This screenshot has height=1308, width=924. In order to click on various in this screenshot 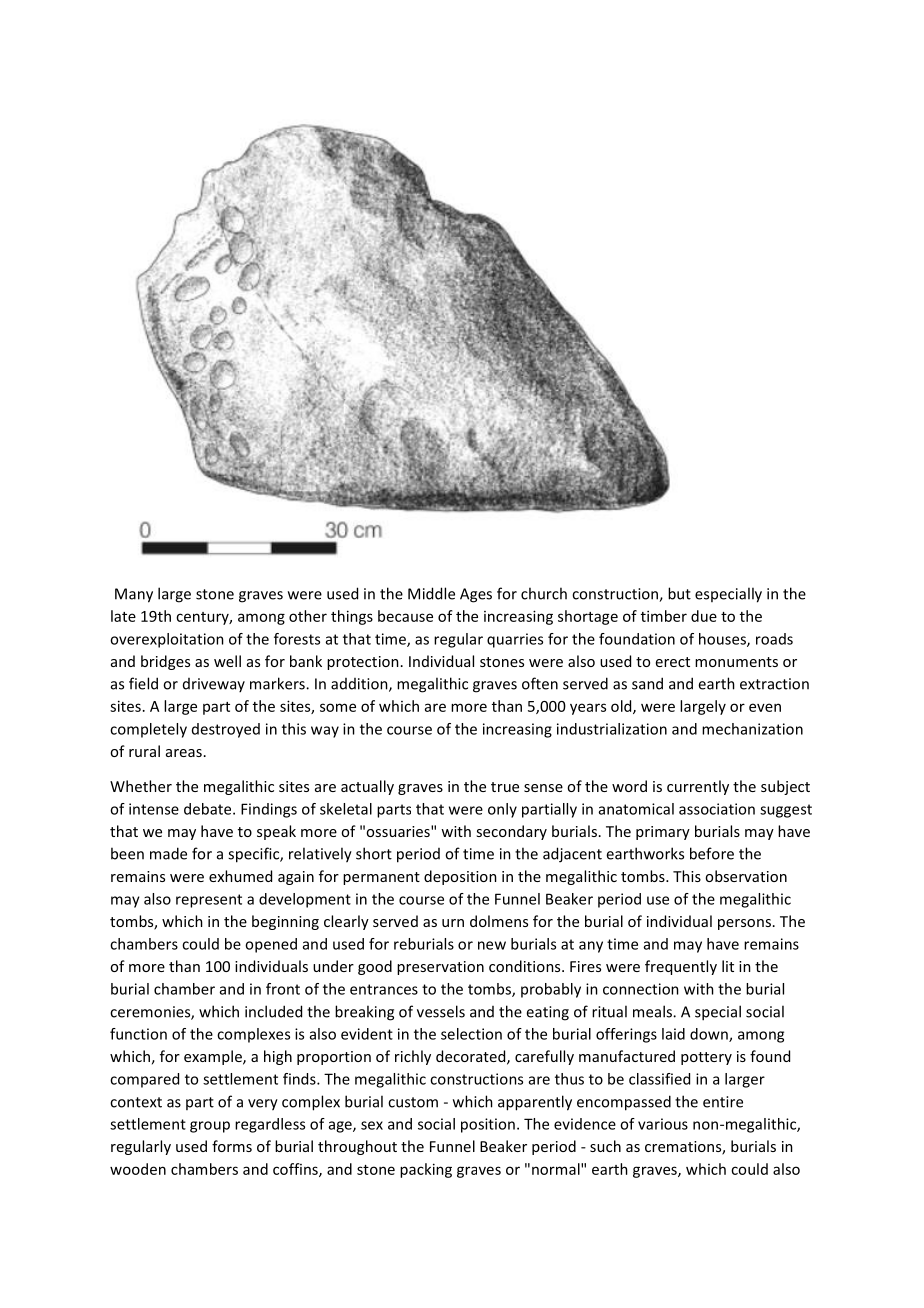, I will do `click(663, 1124)`.
